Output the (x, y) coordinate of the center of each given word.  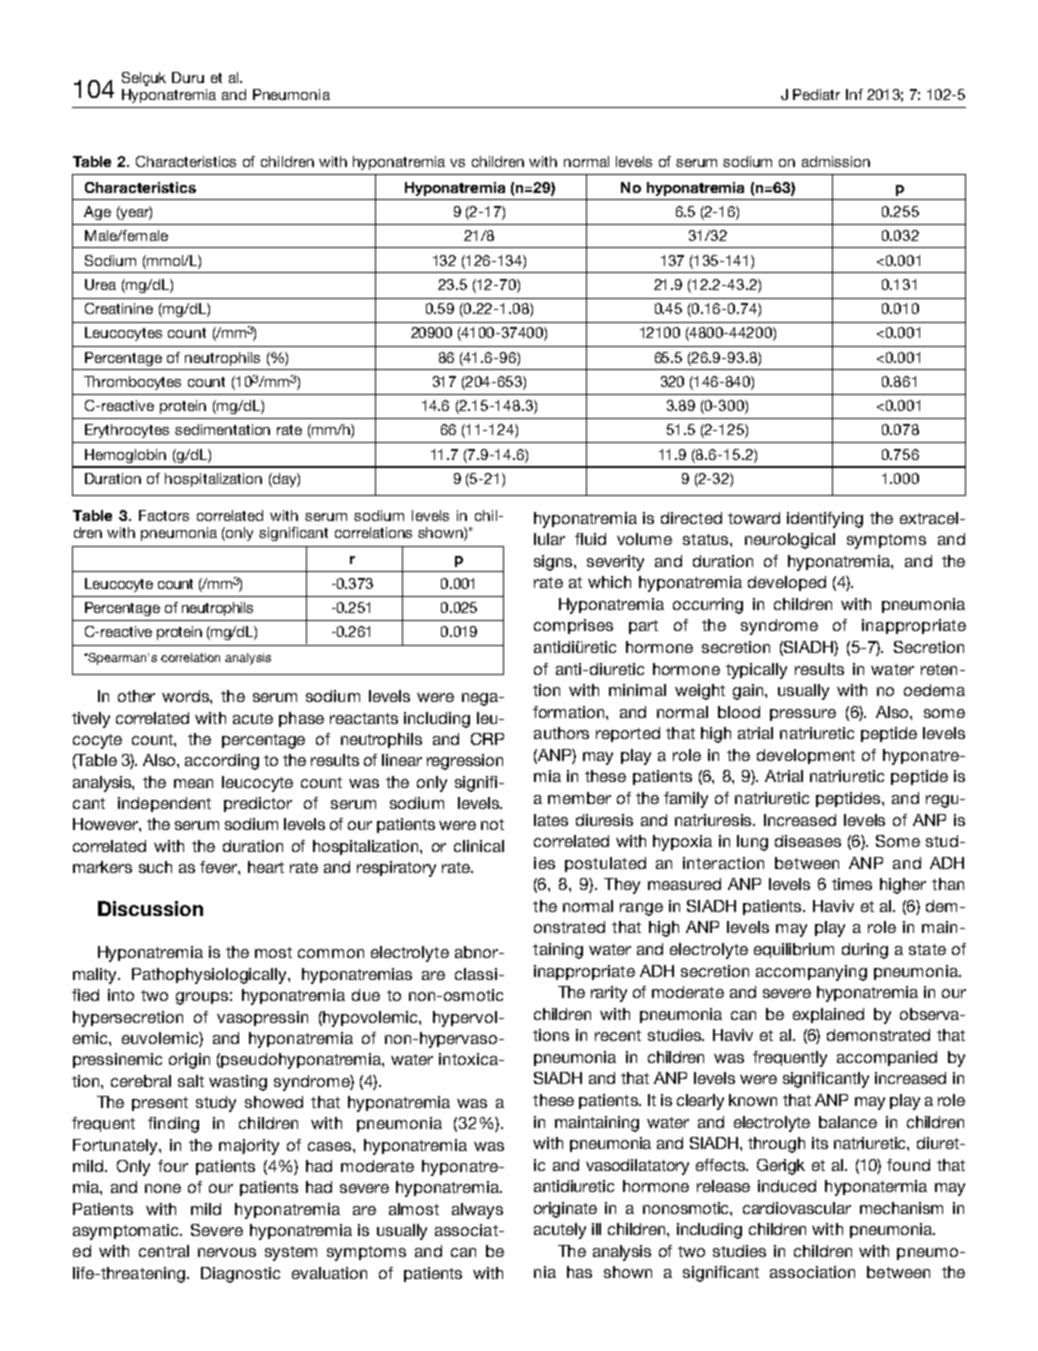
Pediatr (816, 94)
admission (836, 161)
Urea (100, 284)
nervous (227, 1252)
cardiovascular (797, 1208)
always (477, 1211)
